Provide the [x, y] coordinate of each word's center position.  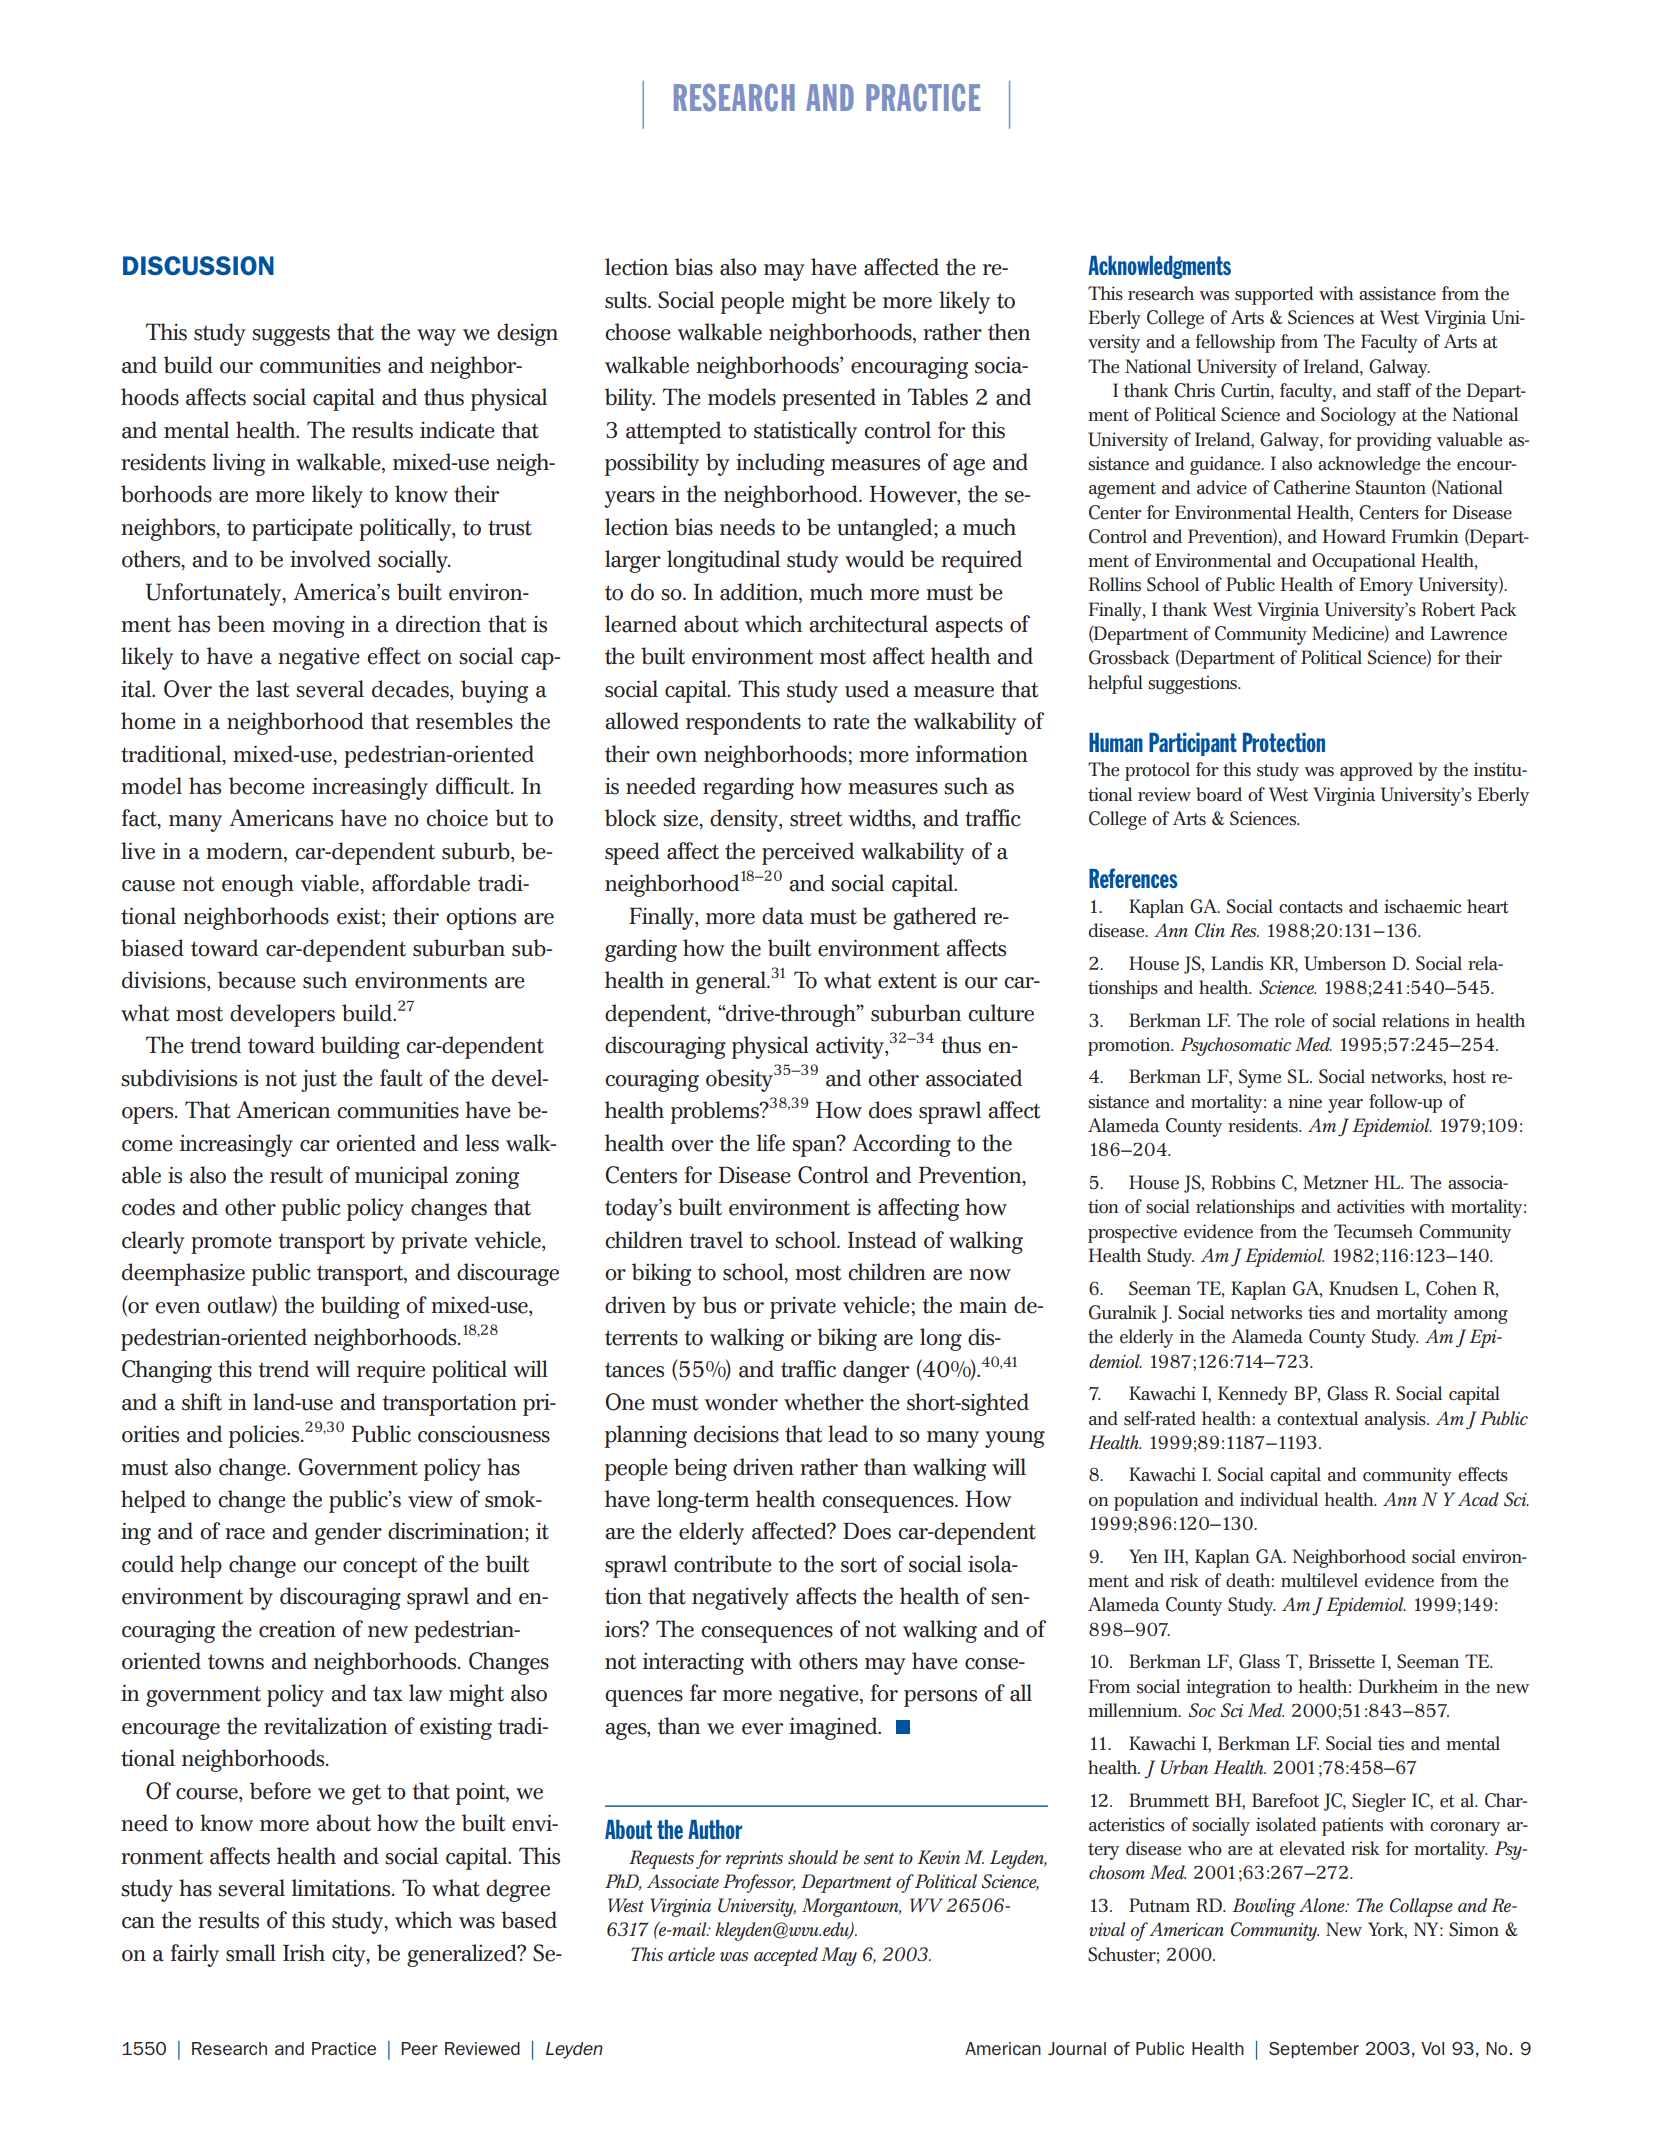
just [319, 1081]
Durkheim [1398, 1686]
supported [1274, 295]
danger [876, 1371]
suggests [291, 335]
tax [388, 1694]
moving [308, 626]
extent [907, 981]
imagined [834, 1728]
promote [231, 1243]
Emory [1386, 586]
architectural [868, 624]
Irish [304, 1953]
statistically [805, 432]
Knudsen [1364, 1288]
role [1290, 1020]
